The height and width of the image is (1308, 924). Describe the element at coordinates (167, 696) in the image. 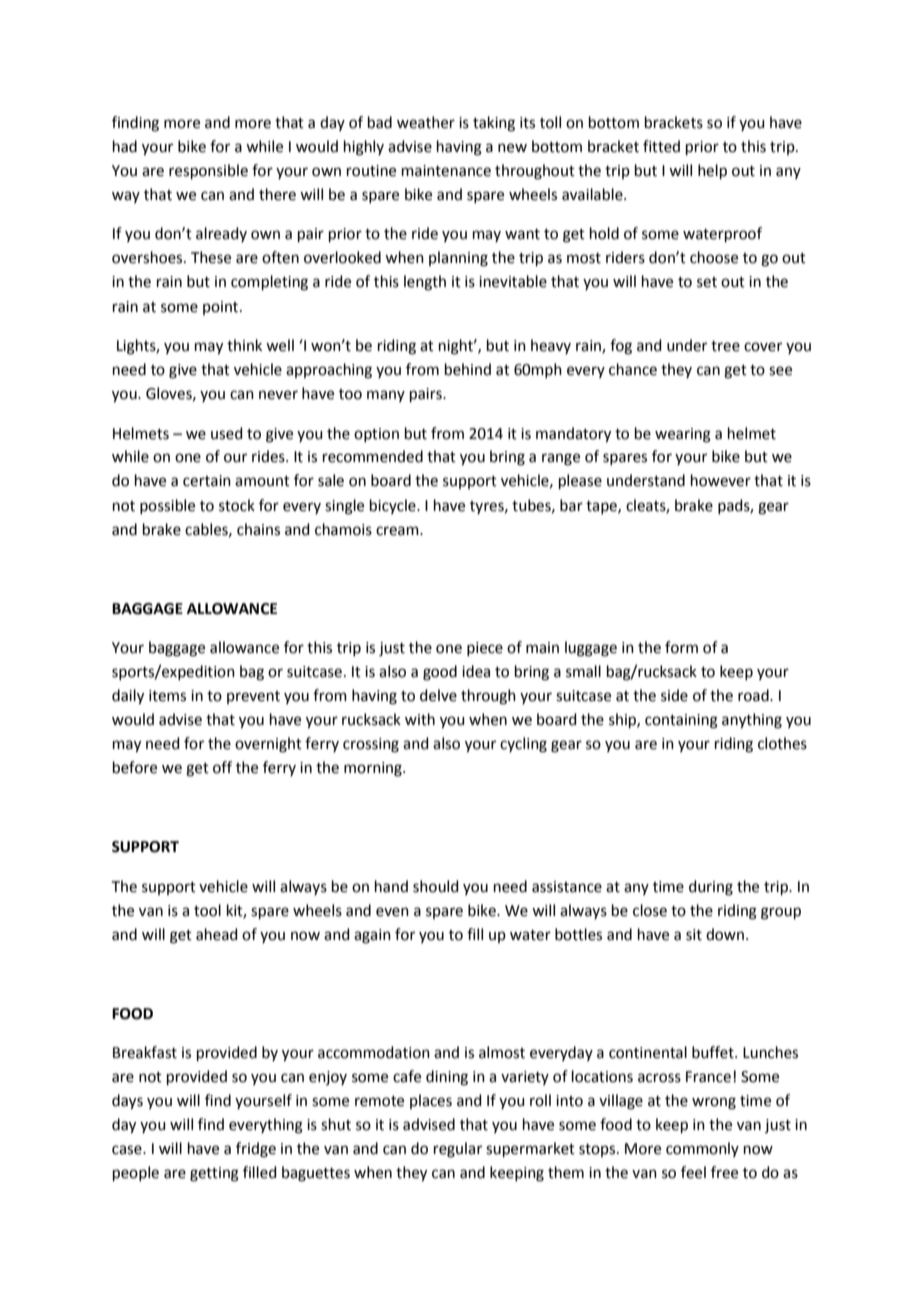

I see `items` at that location.
